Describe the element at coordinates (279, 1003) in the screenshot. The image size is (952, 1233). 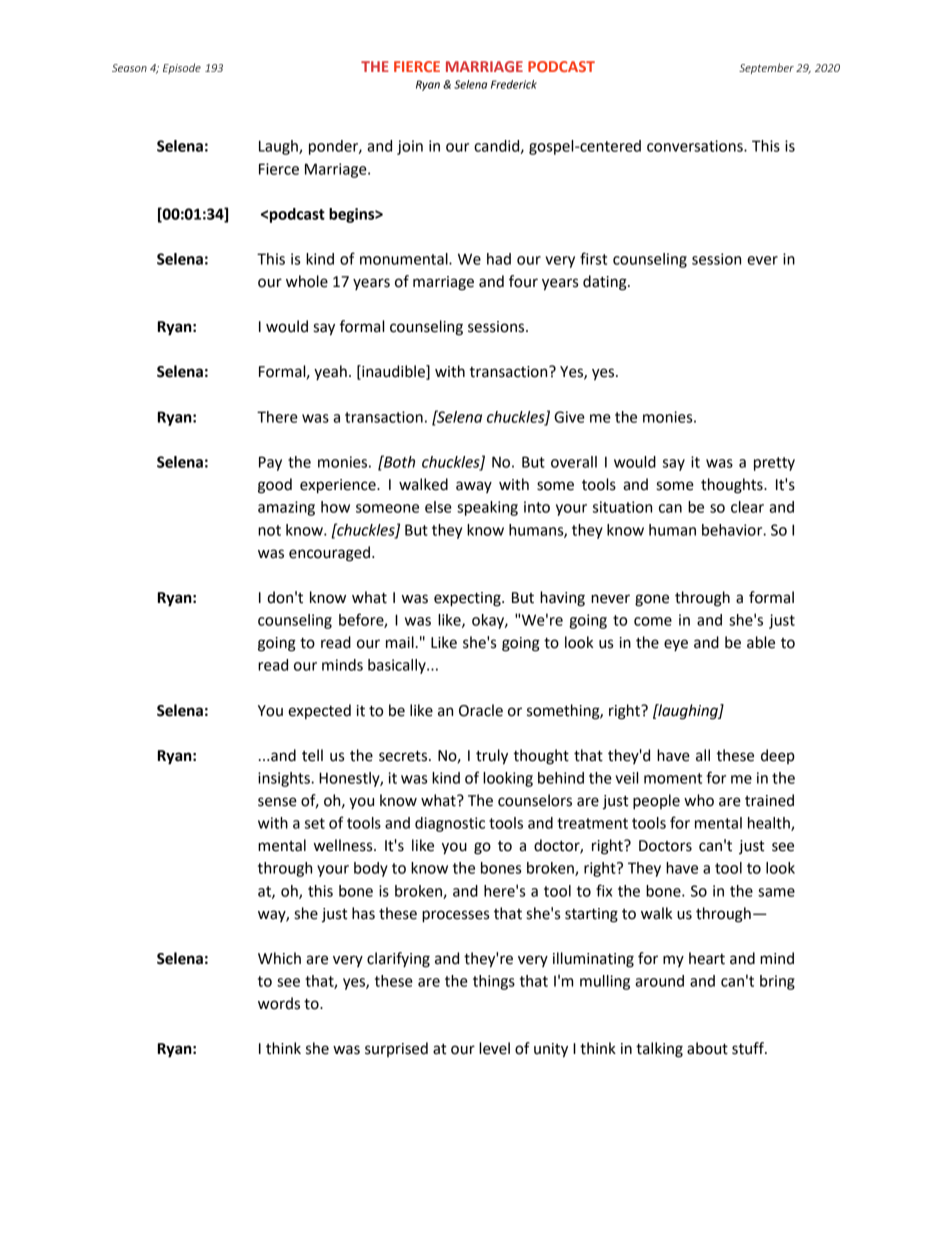
I see `words` at that location.
